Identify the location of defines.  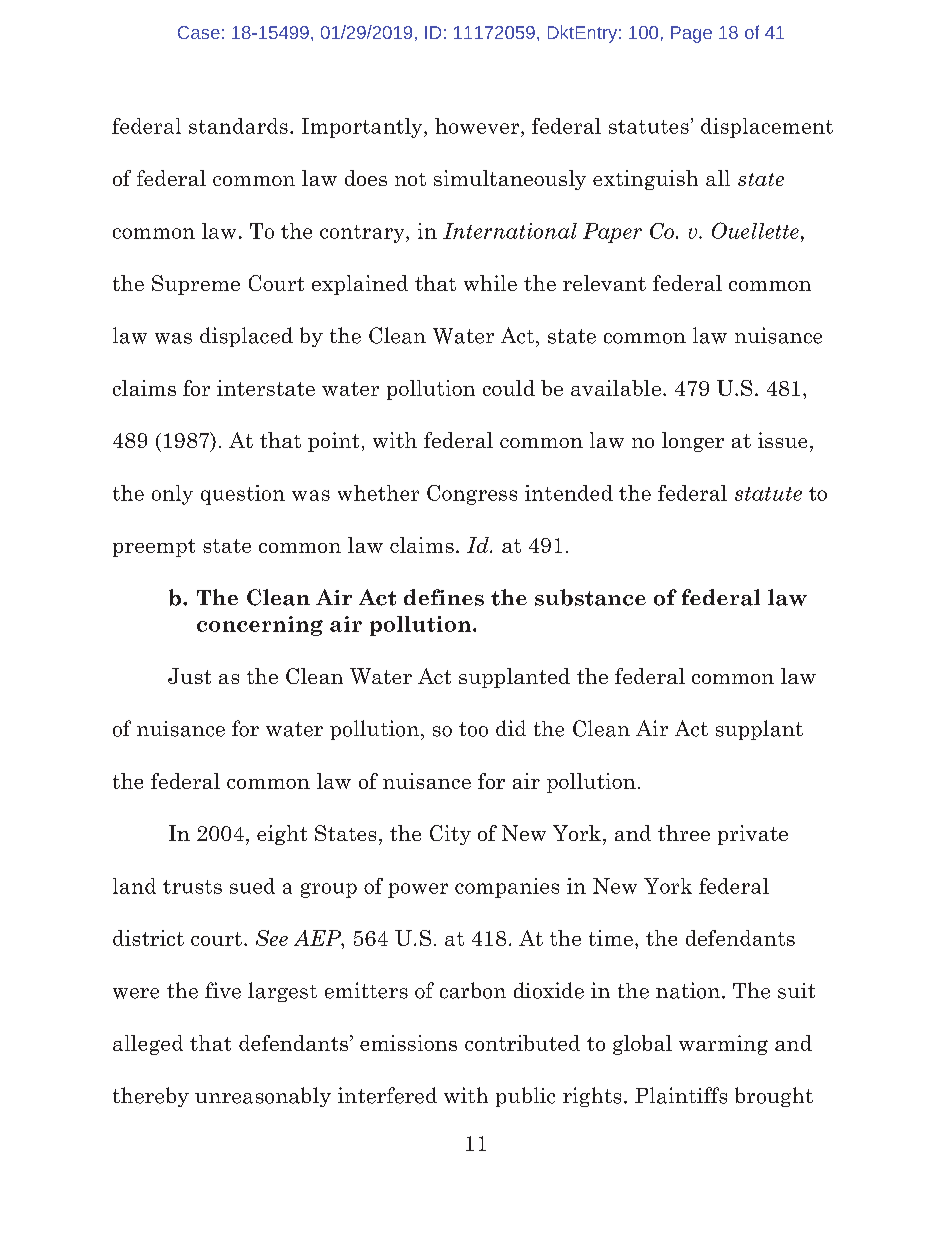
(444, 597).
